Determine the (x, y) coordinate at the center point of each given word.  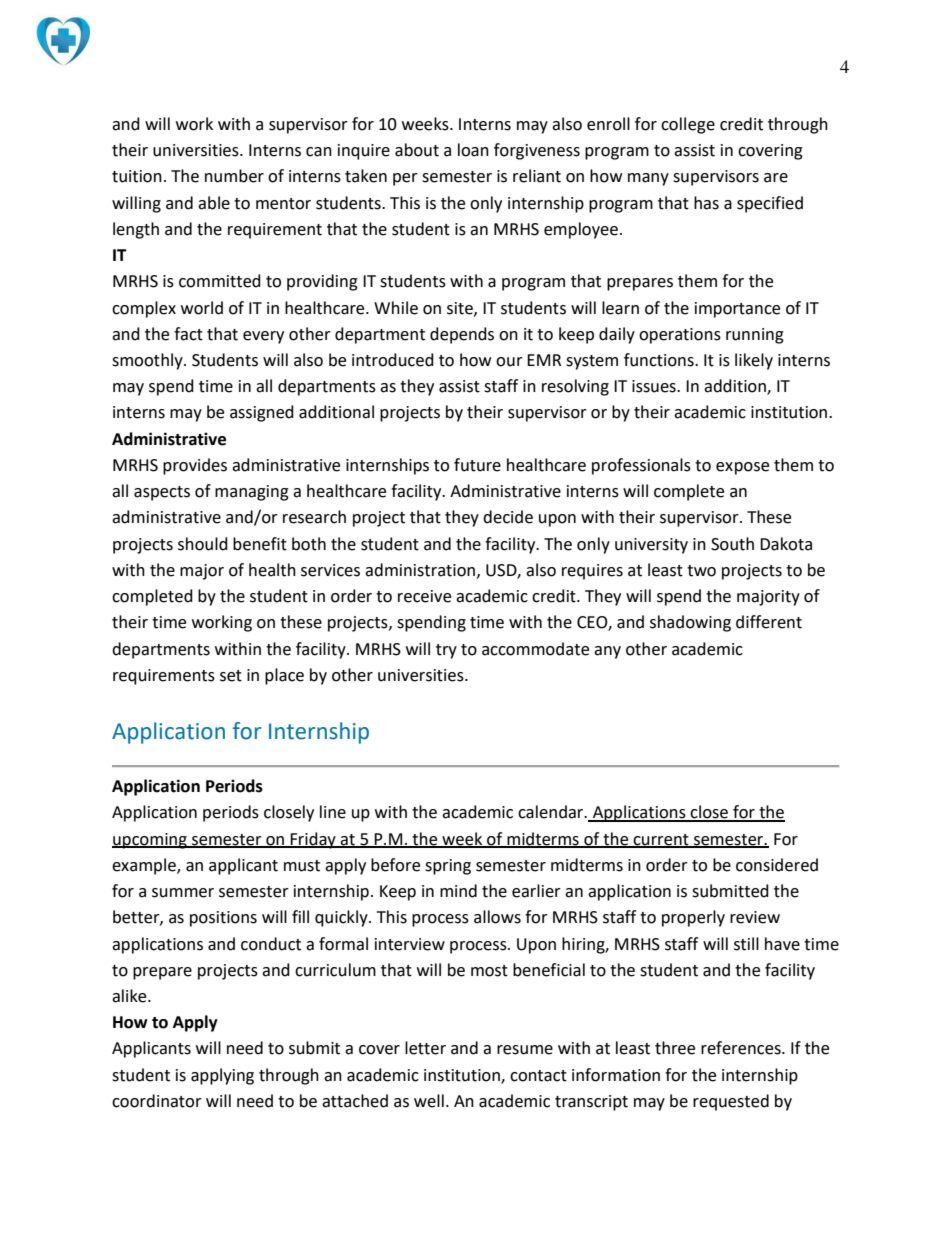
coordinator (157, 1101)
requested (731, 1102)
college (688, 125)
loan (473, 150)
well (429, 1101)
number (234, 176)
